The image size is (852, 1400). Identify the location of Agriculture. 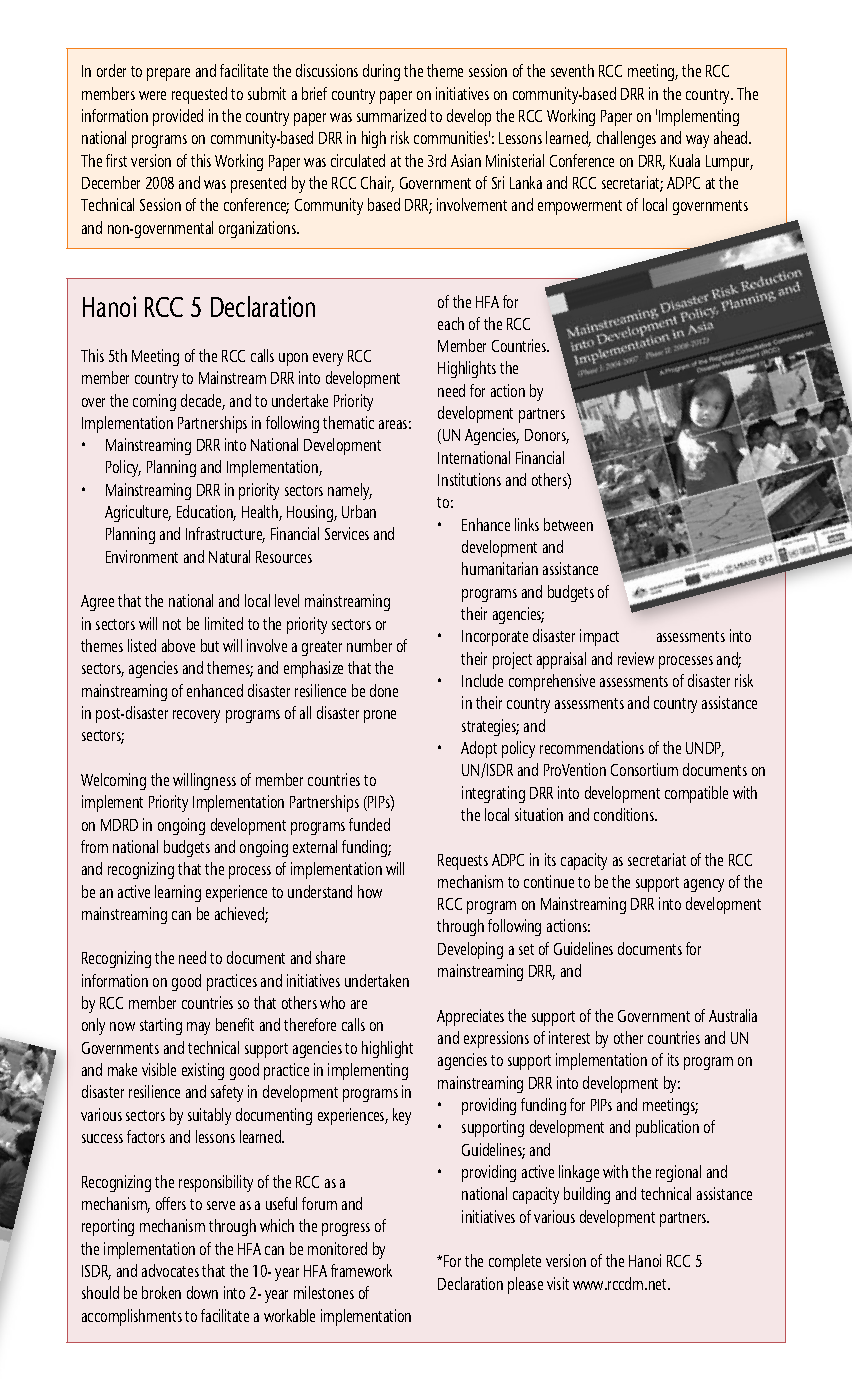
(138, 513).
